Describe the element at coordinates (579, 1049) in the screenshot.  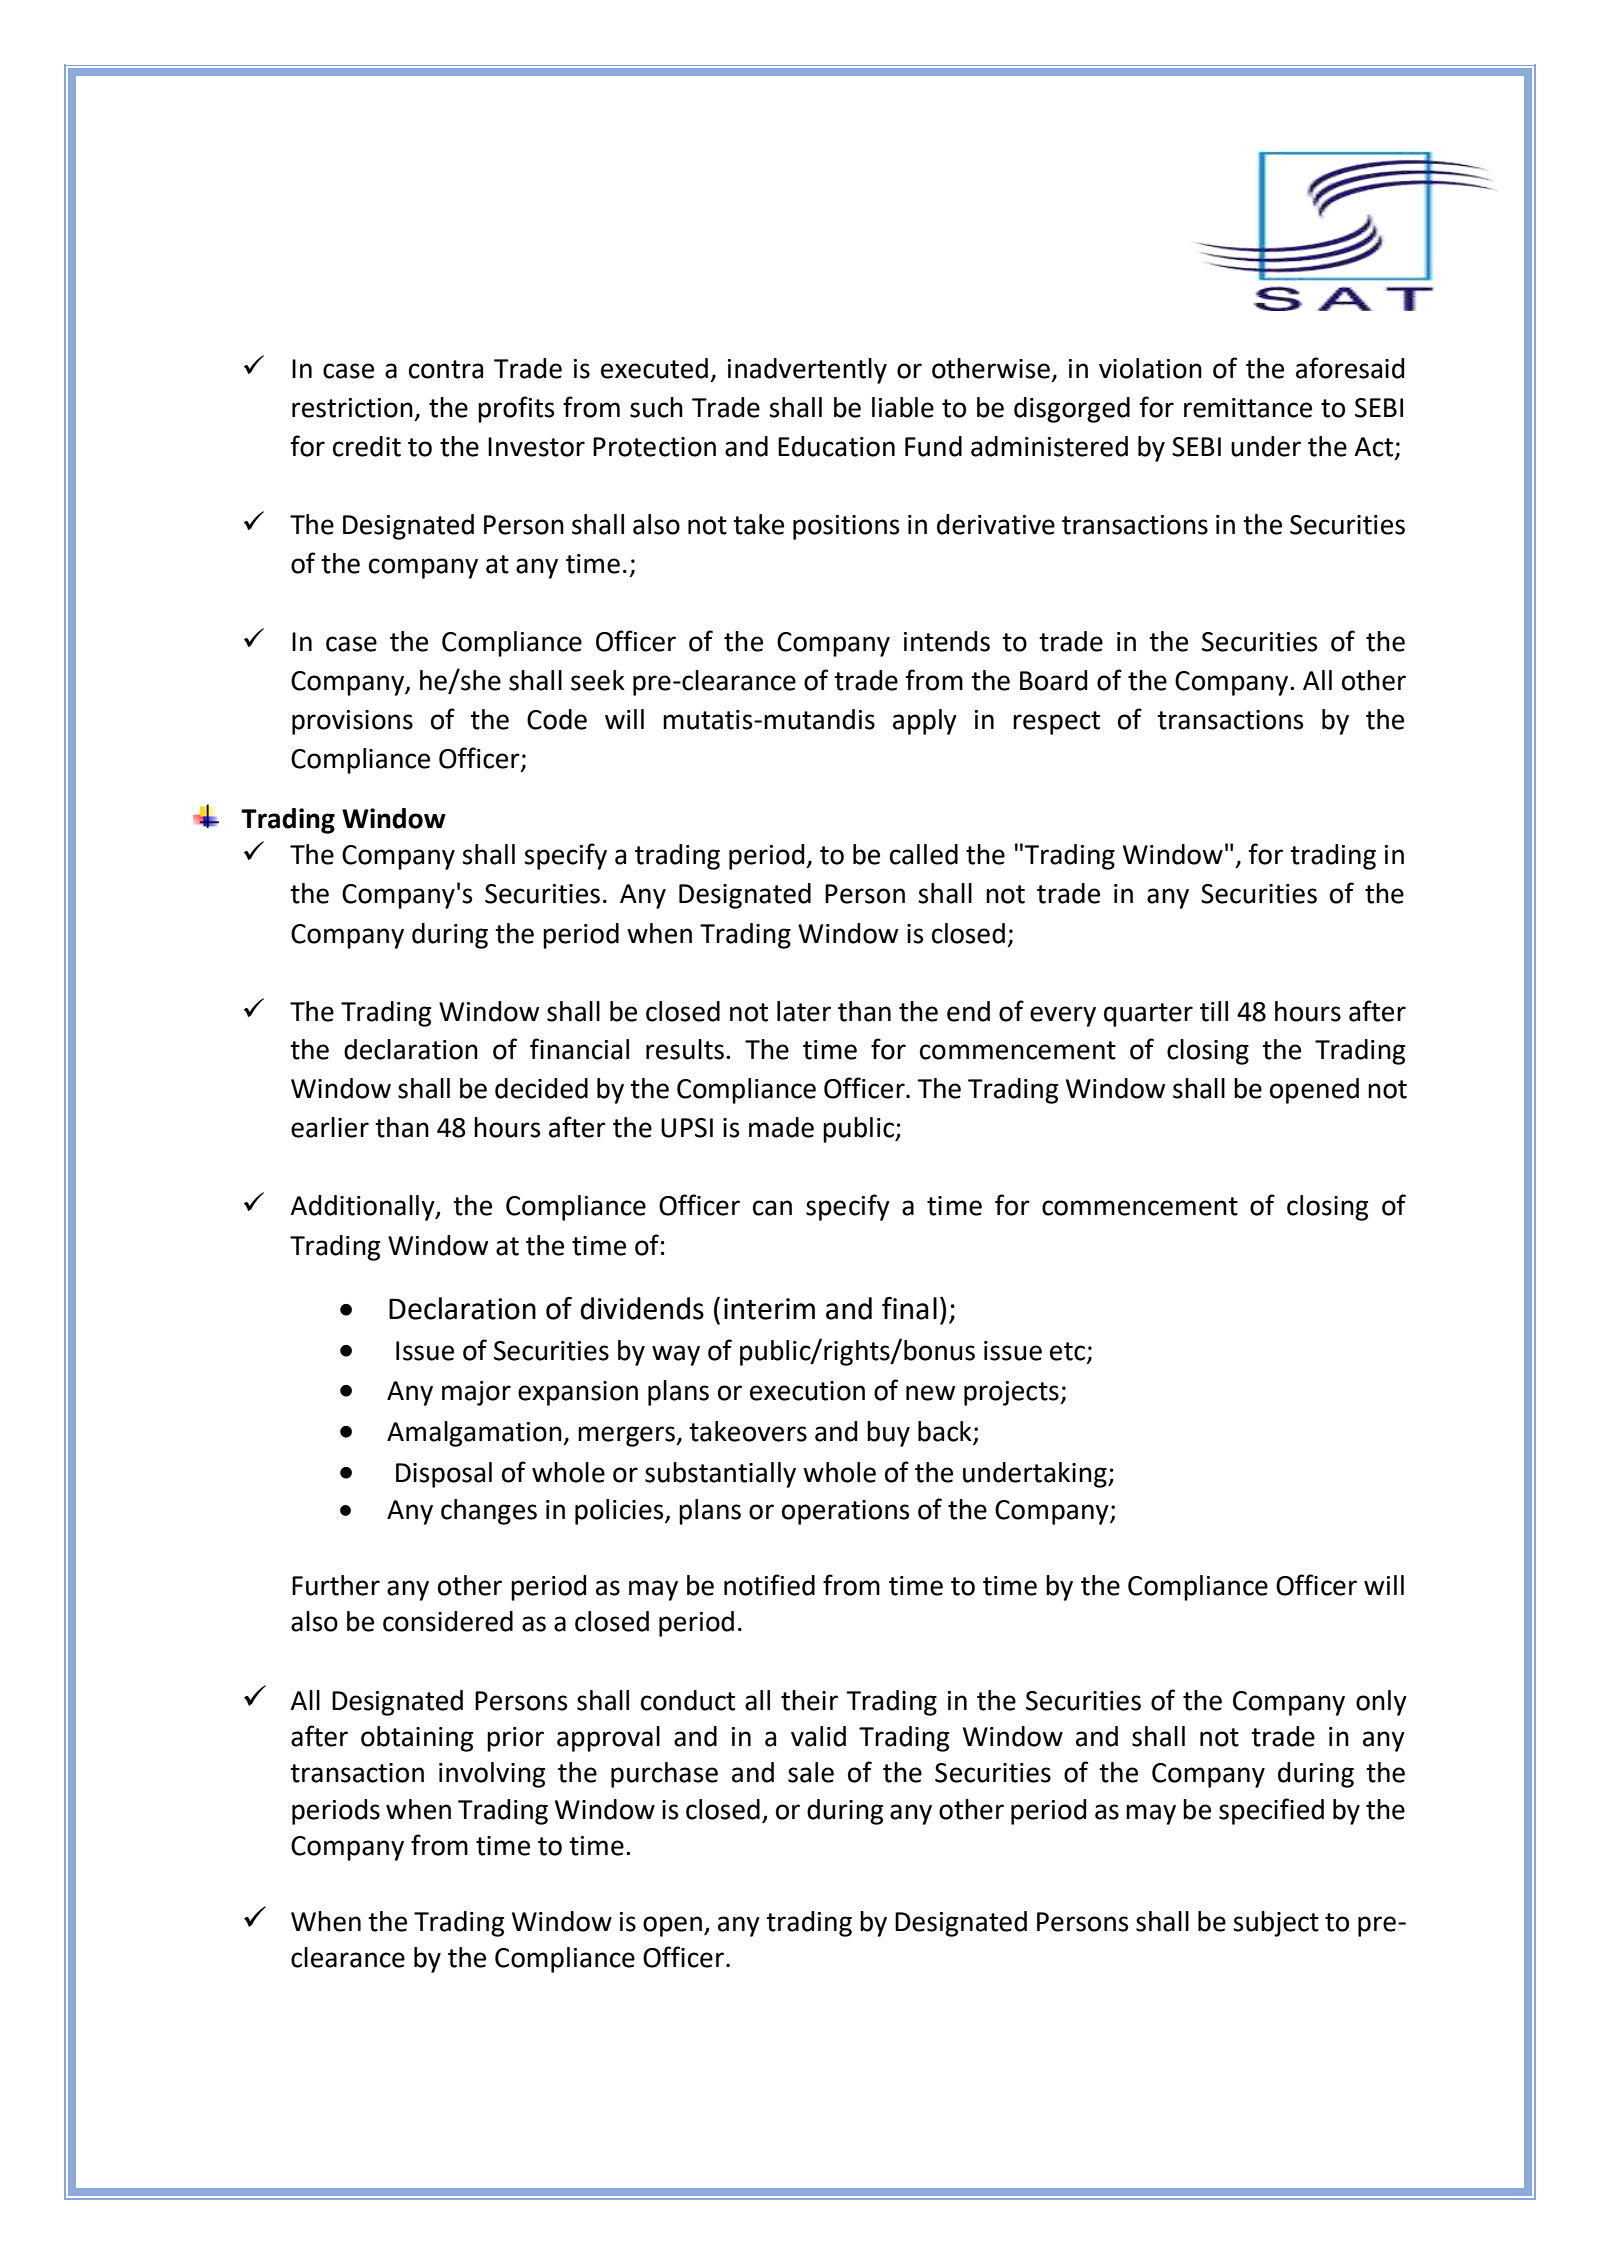
I see `financial` at that location.
